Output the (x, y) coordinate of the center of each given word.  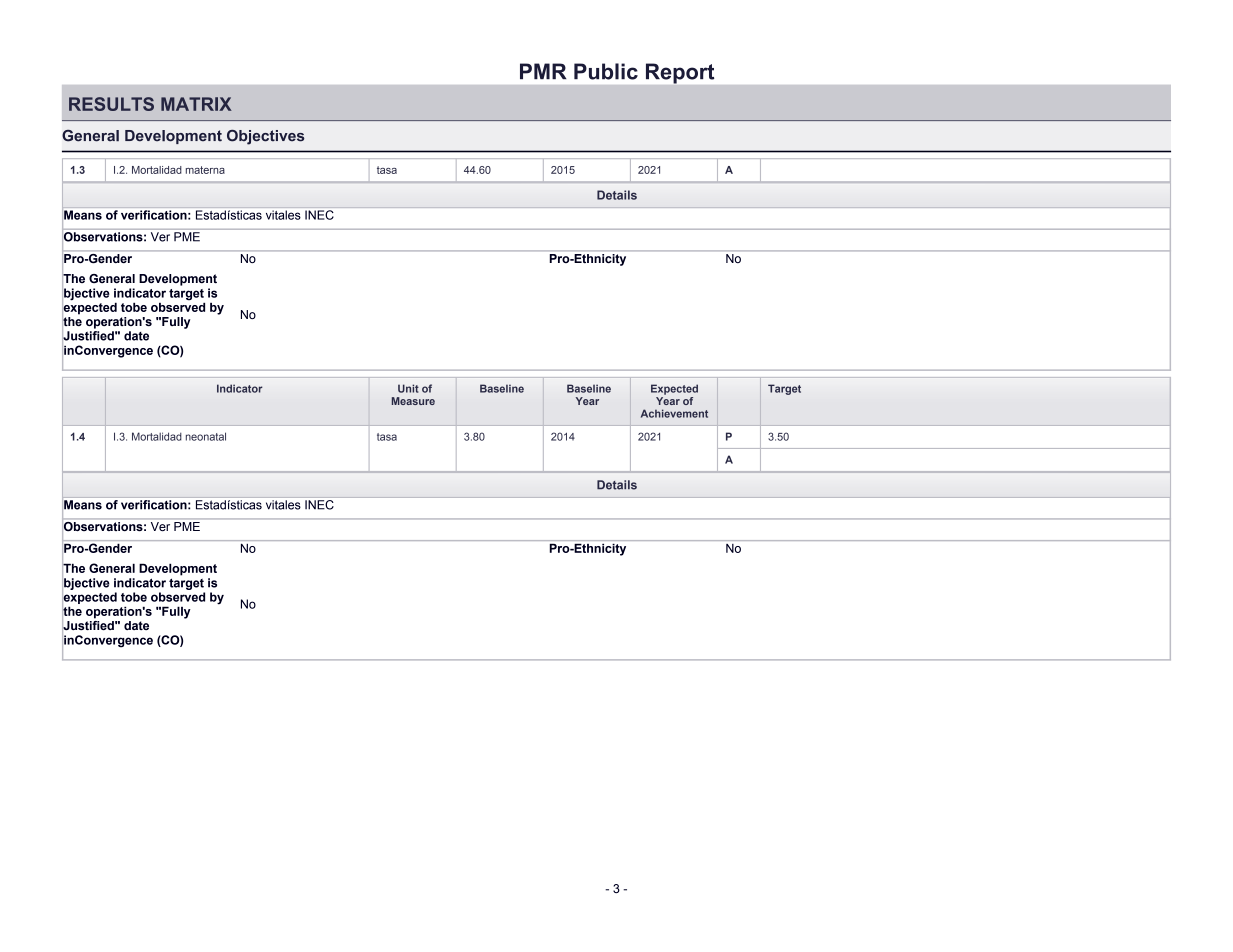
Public (606, 71)
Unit (408, 388)
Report (680, 73)
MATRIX (196, 104)
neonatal (206, 436)
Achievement (674, 413)
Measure (413, 401)
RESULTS (111, 104)
